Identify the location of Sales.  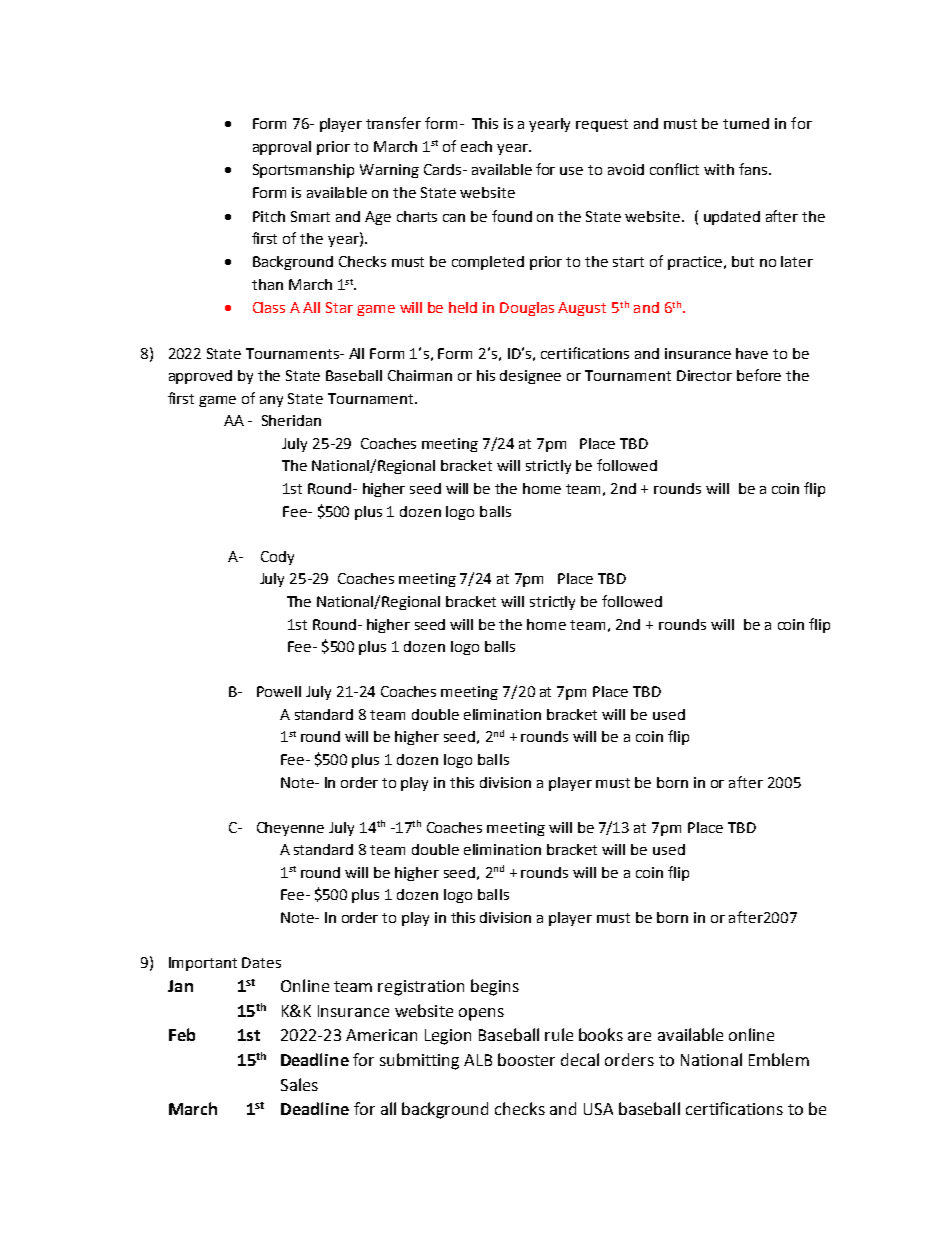
(299, 1084).
